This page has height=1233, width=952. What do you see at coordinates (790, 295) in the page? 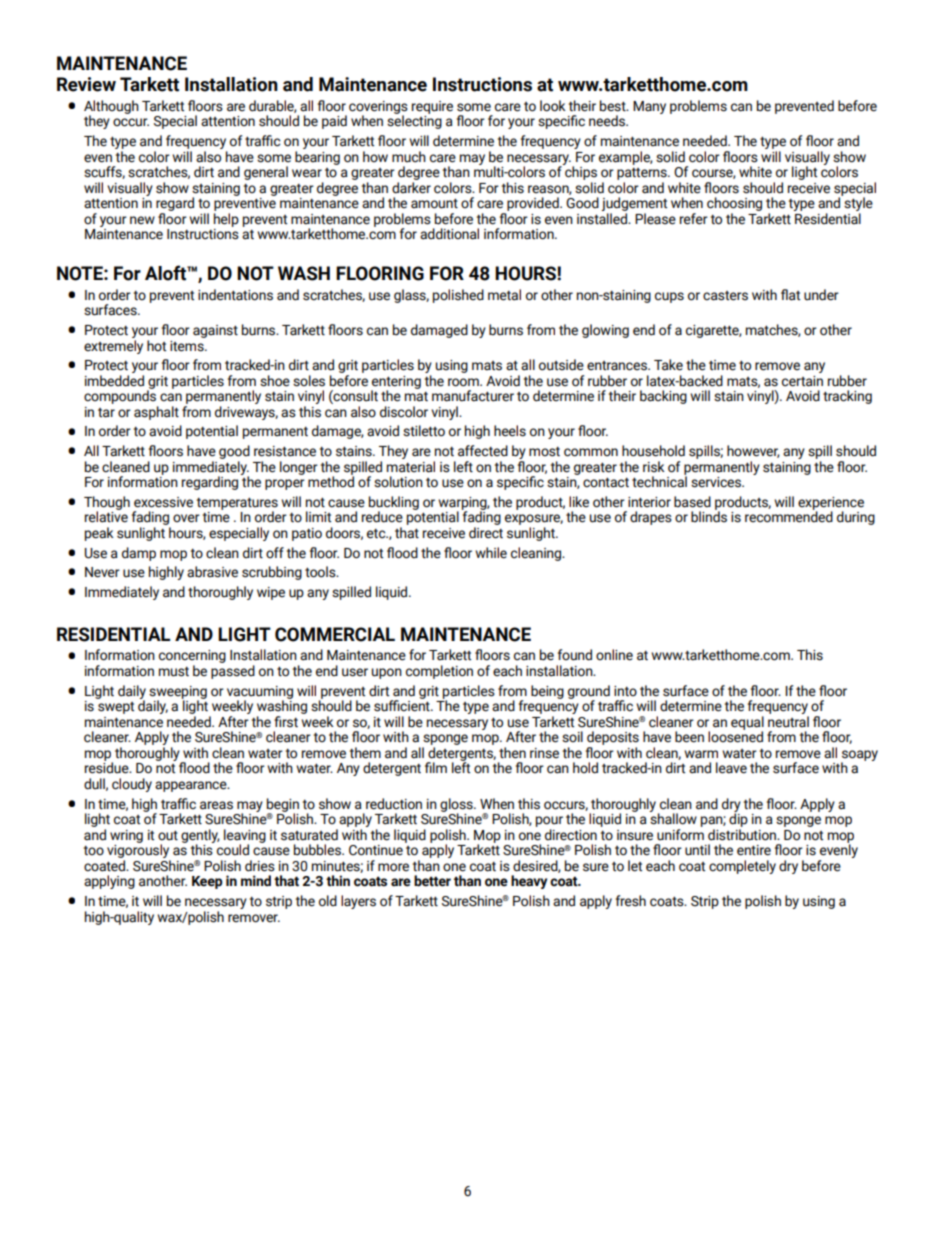
I see `flat` at bounding box center [790, 295].
